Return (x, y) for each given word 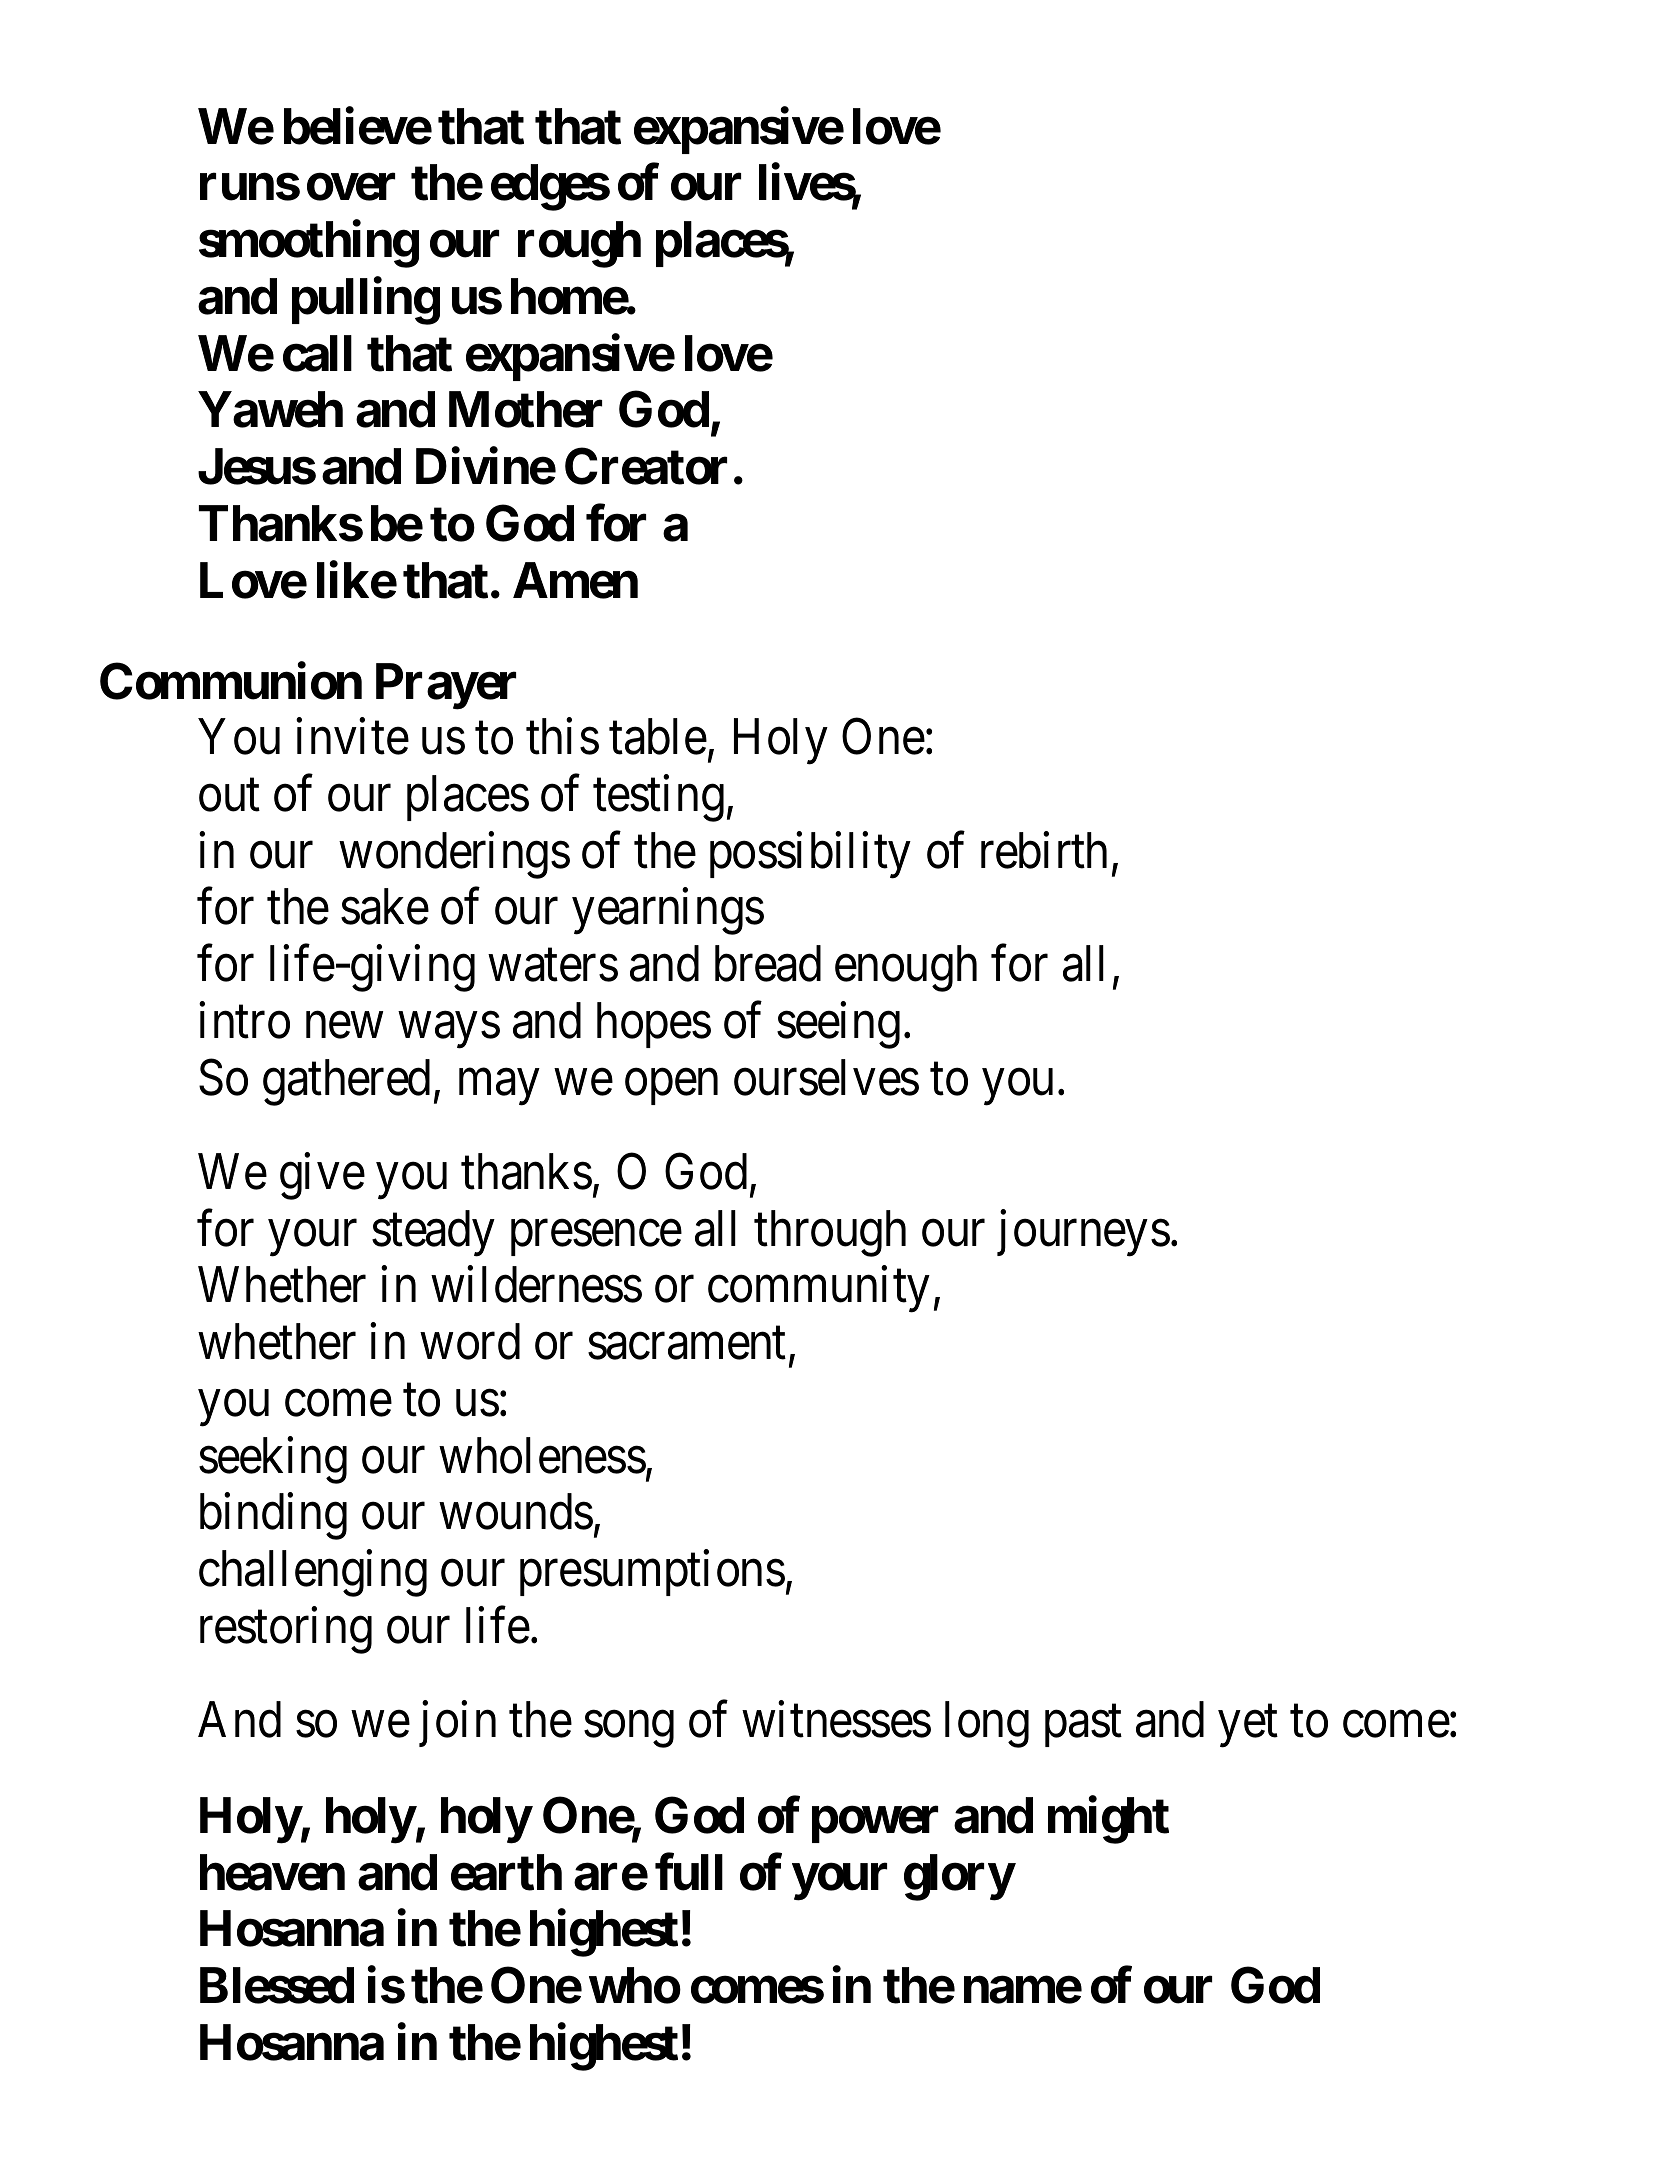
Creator (646, 466)
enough (906, 968)
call (317, 353)
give (322, 1176)
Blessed (277, 1986)
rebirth (1044, 850)
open (671, 1087)
